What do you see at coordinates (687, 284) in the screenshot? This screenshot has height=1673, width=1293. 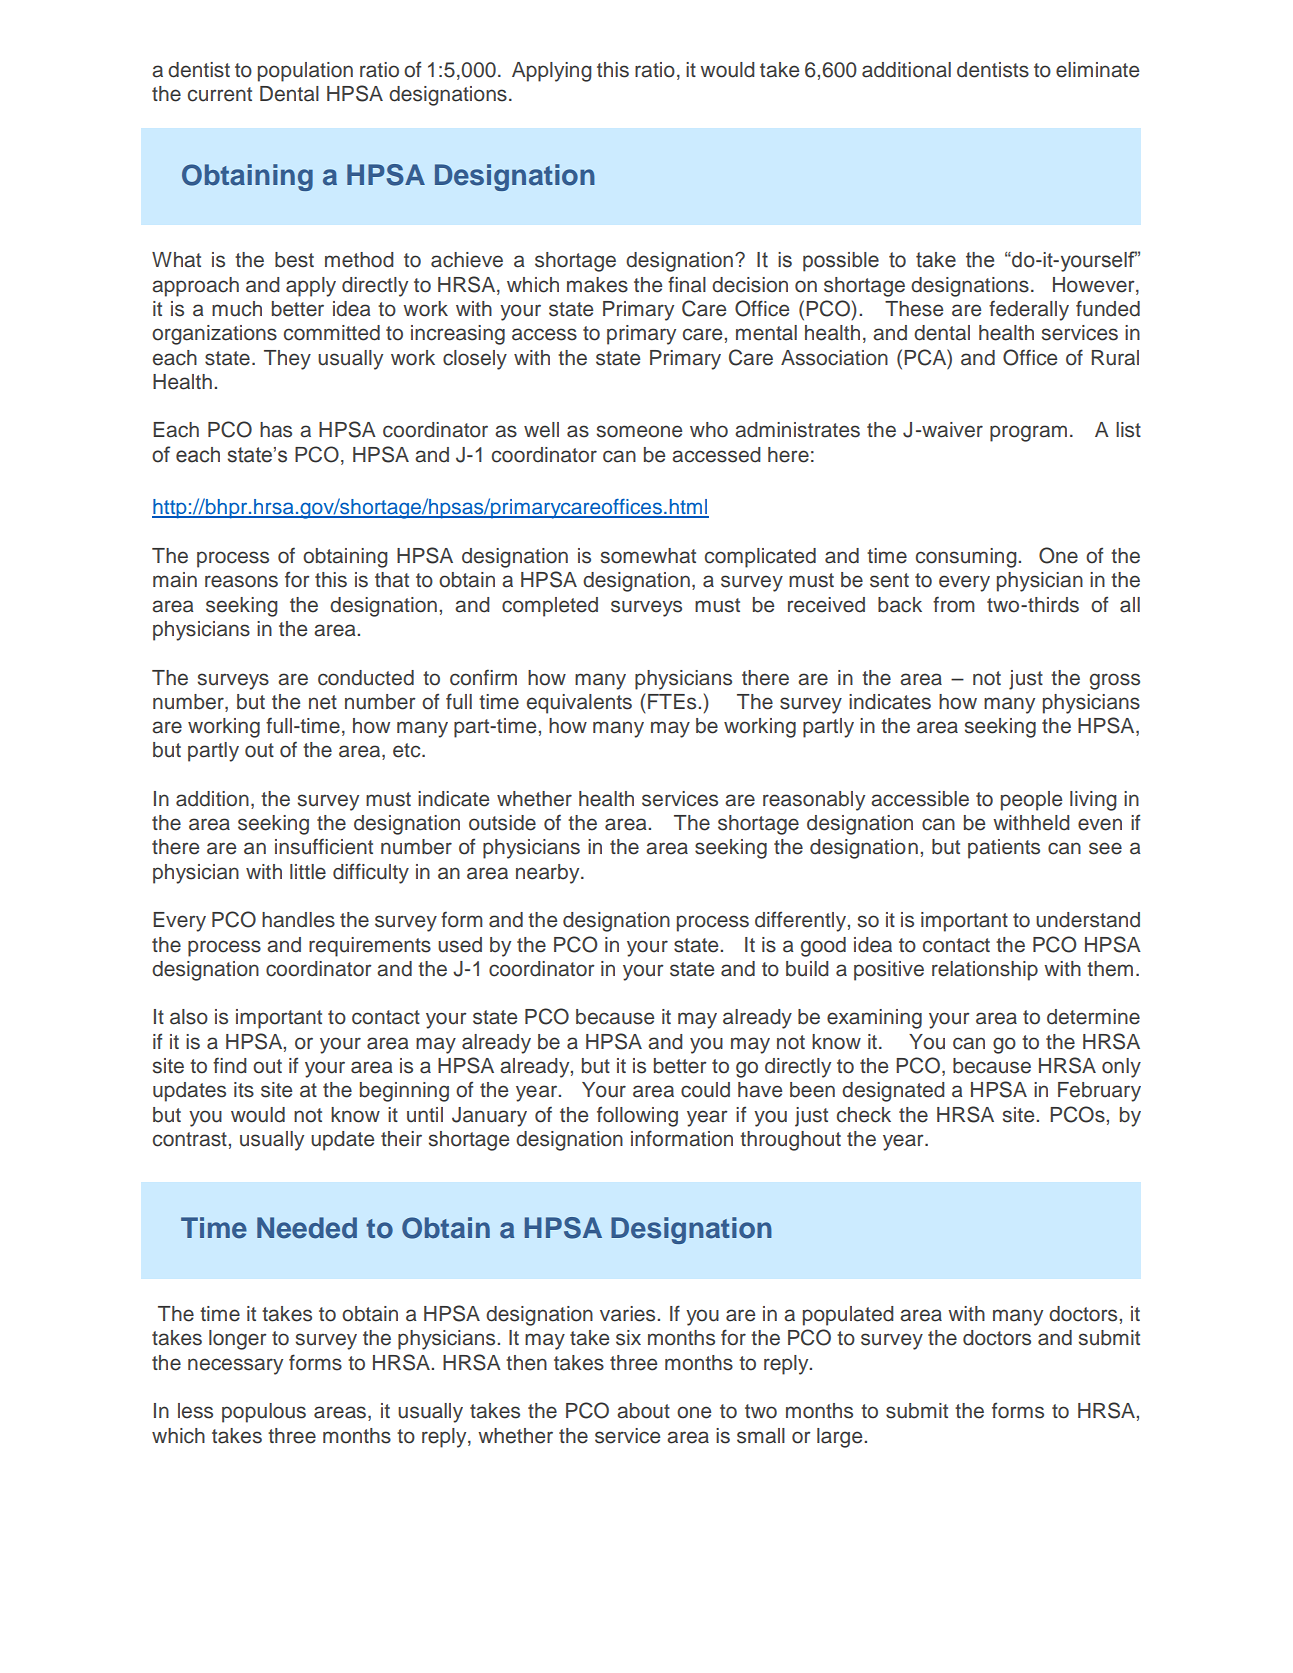 I see `final` at bounding box center [687, 284].
